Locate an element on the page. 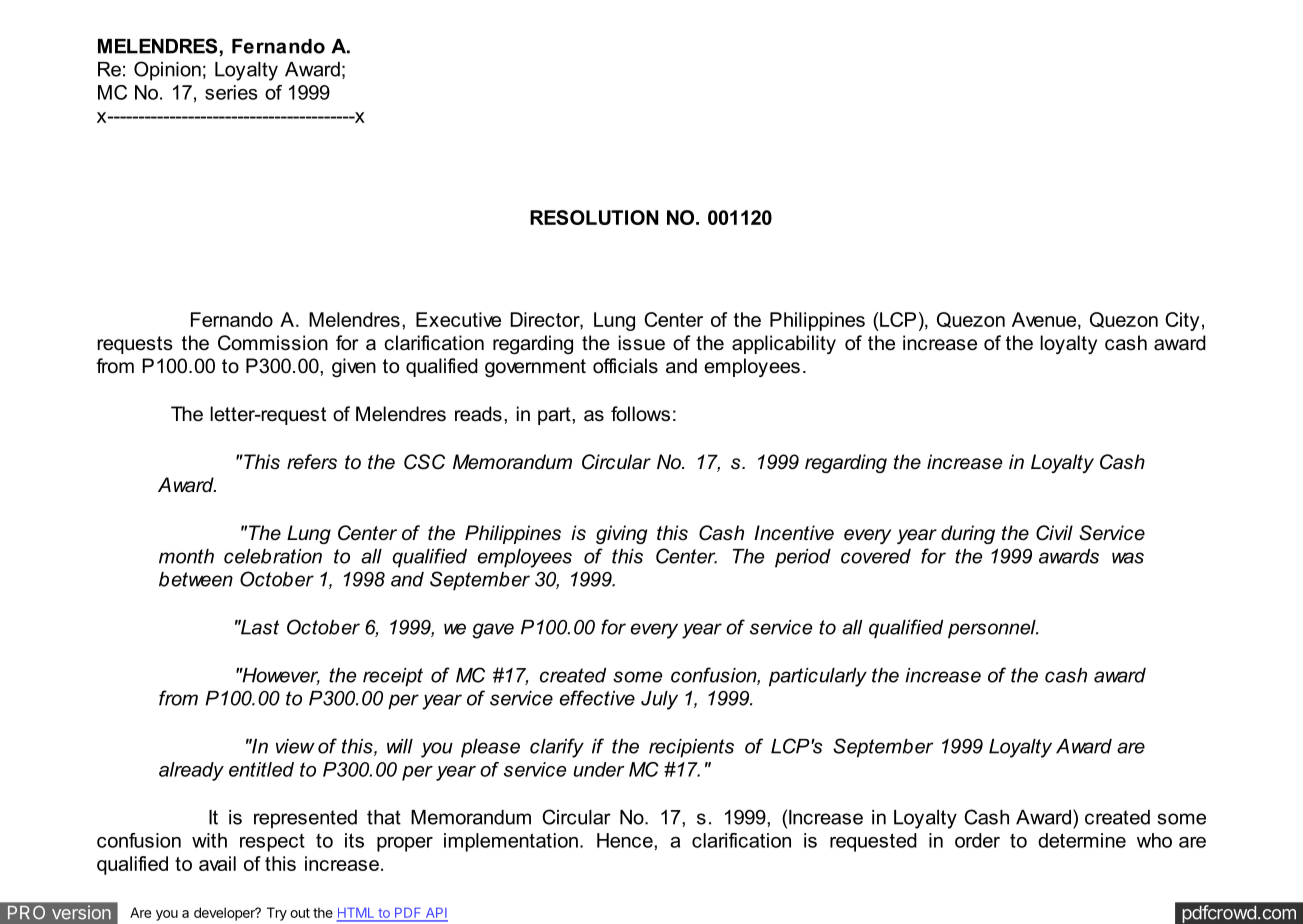 Image resolution: width=1303 pixels, height=924 pixels. City is located at coordinates (1182, 321).
